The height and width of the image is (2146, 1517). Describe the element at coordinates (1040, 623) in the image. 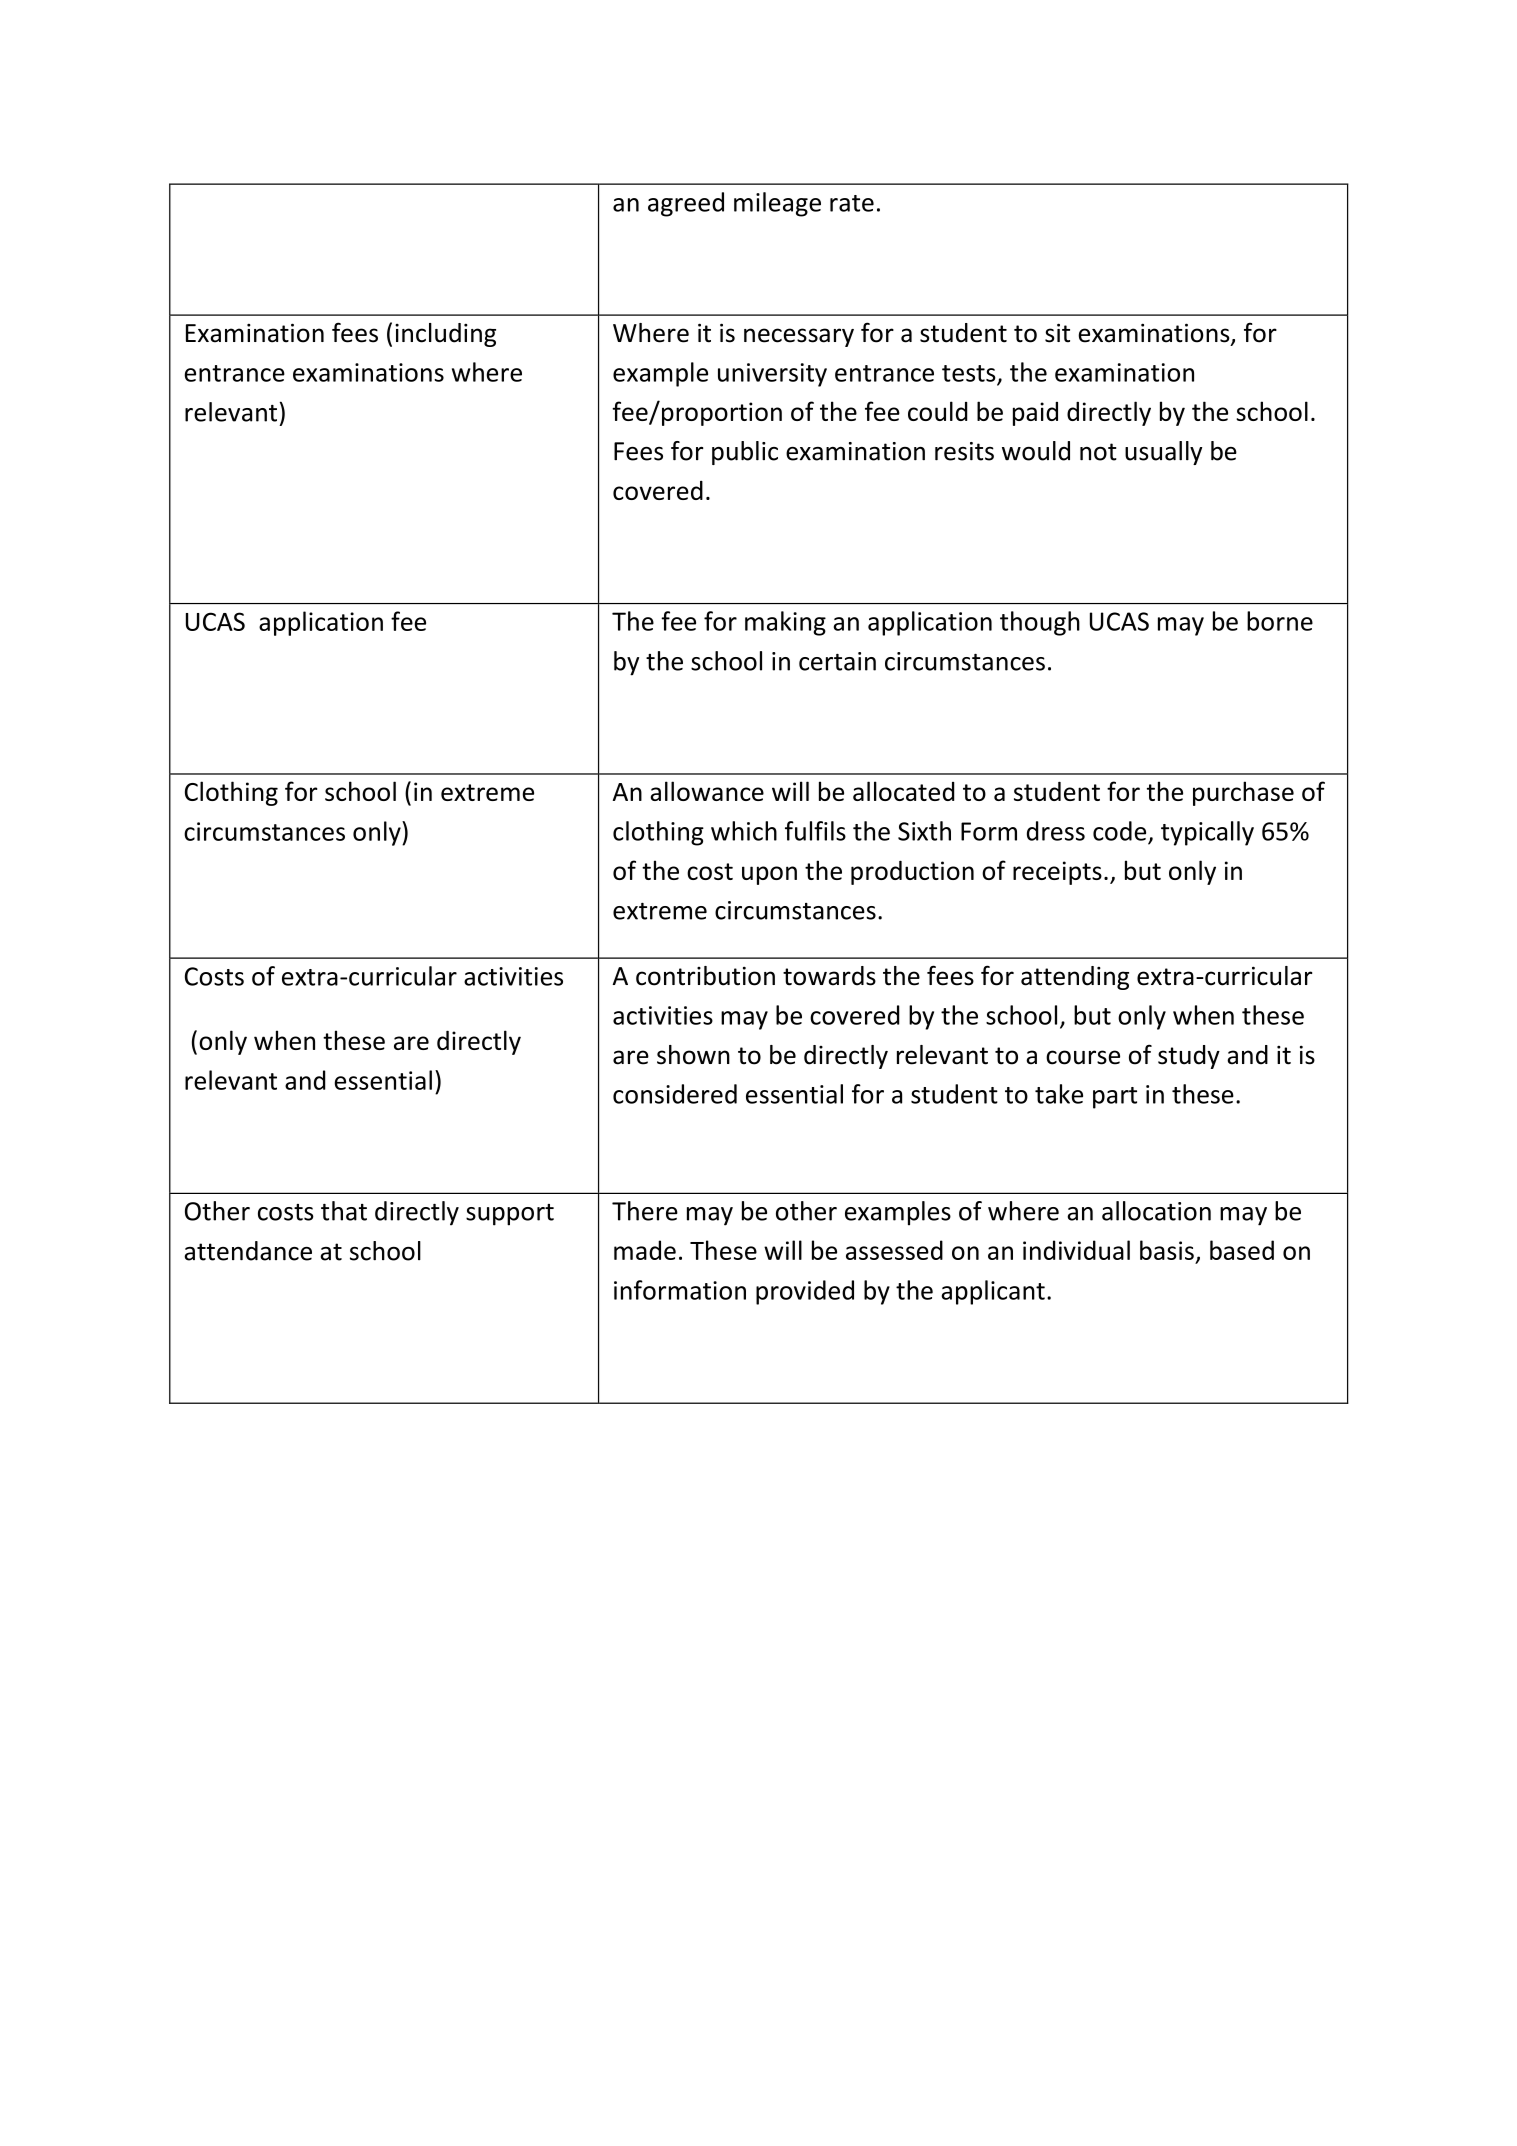

I see `though` at that location.
